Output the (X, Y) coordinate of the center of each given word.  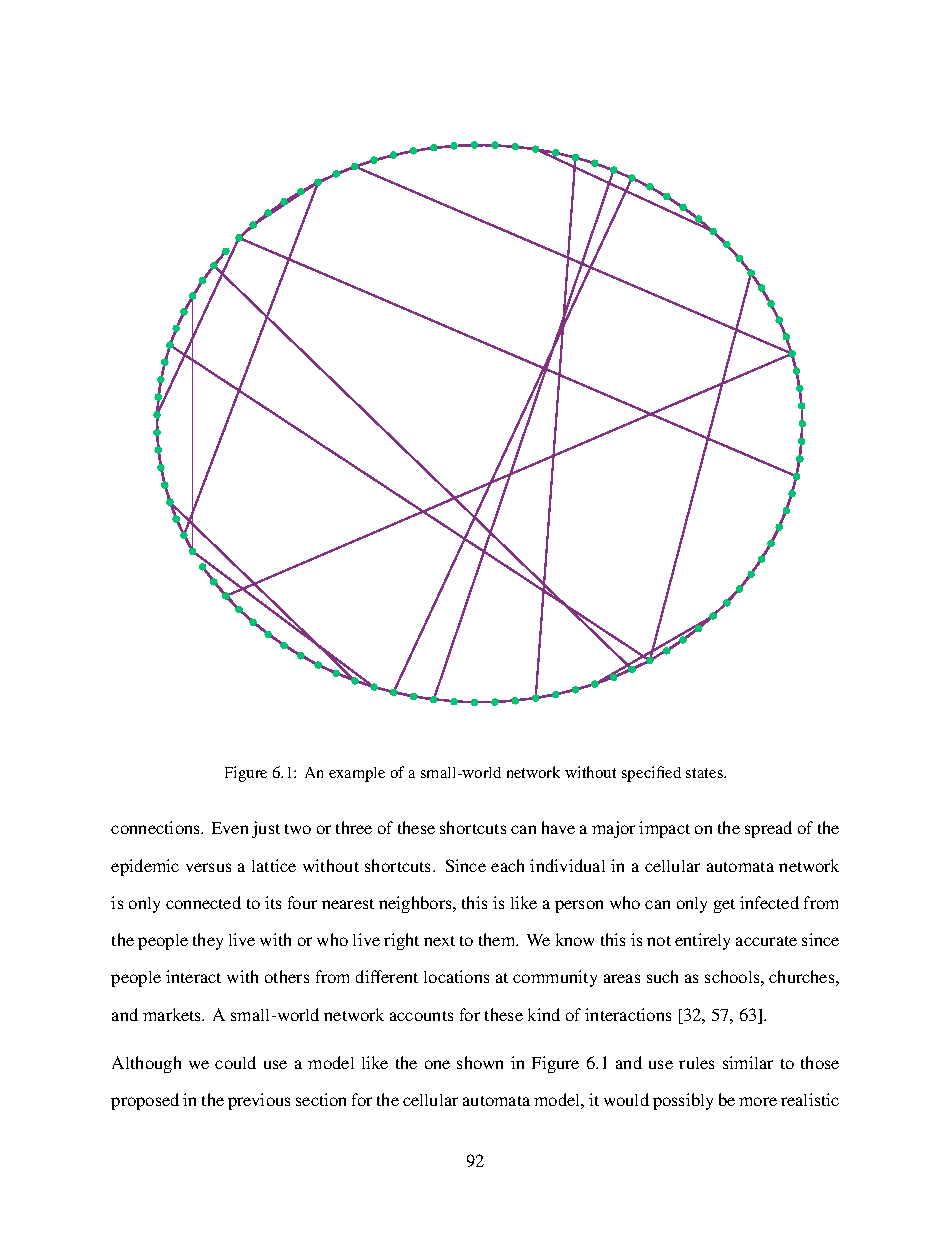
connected (203, 902)
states (706, 773)
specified (651, 774)
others (287, 976)
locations (456, 976)
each (507, 865)
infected (769, 902)
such (662, 976)
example (357, 774)
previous (259, 1101)
